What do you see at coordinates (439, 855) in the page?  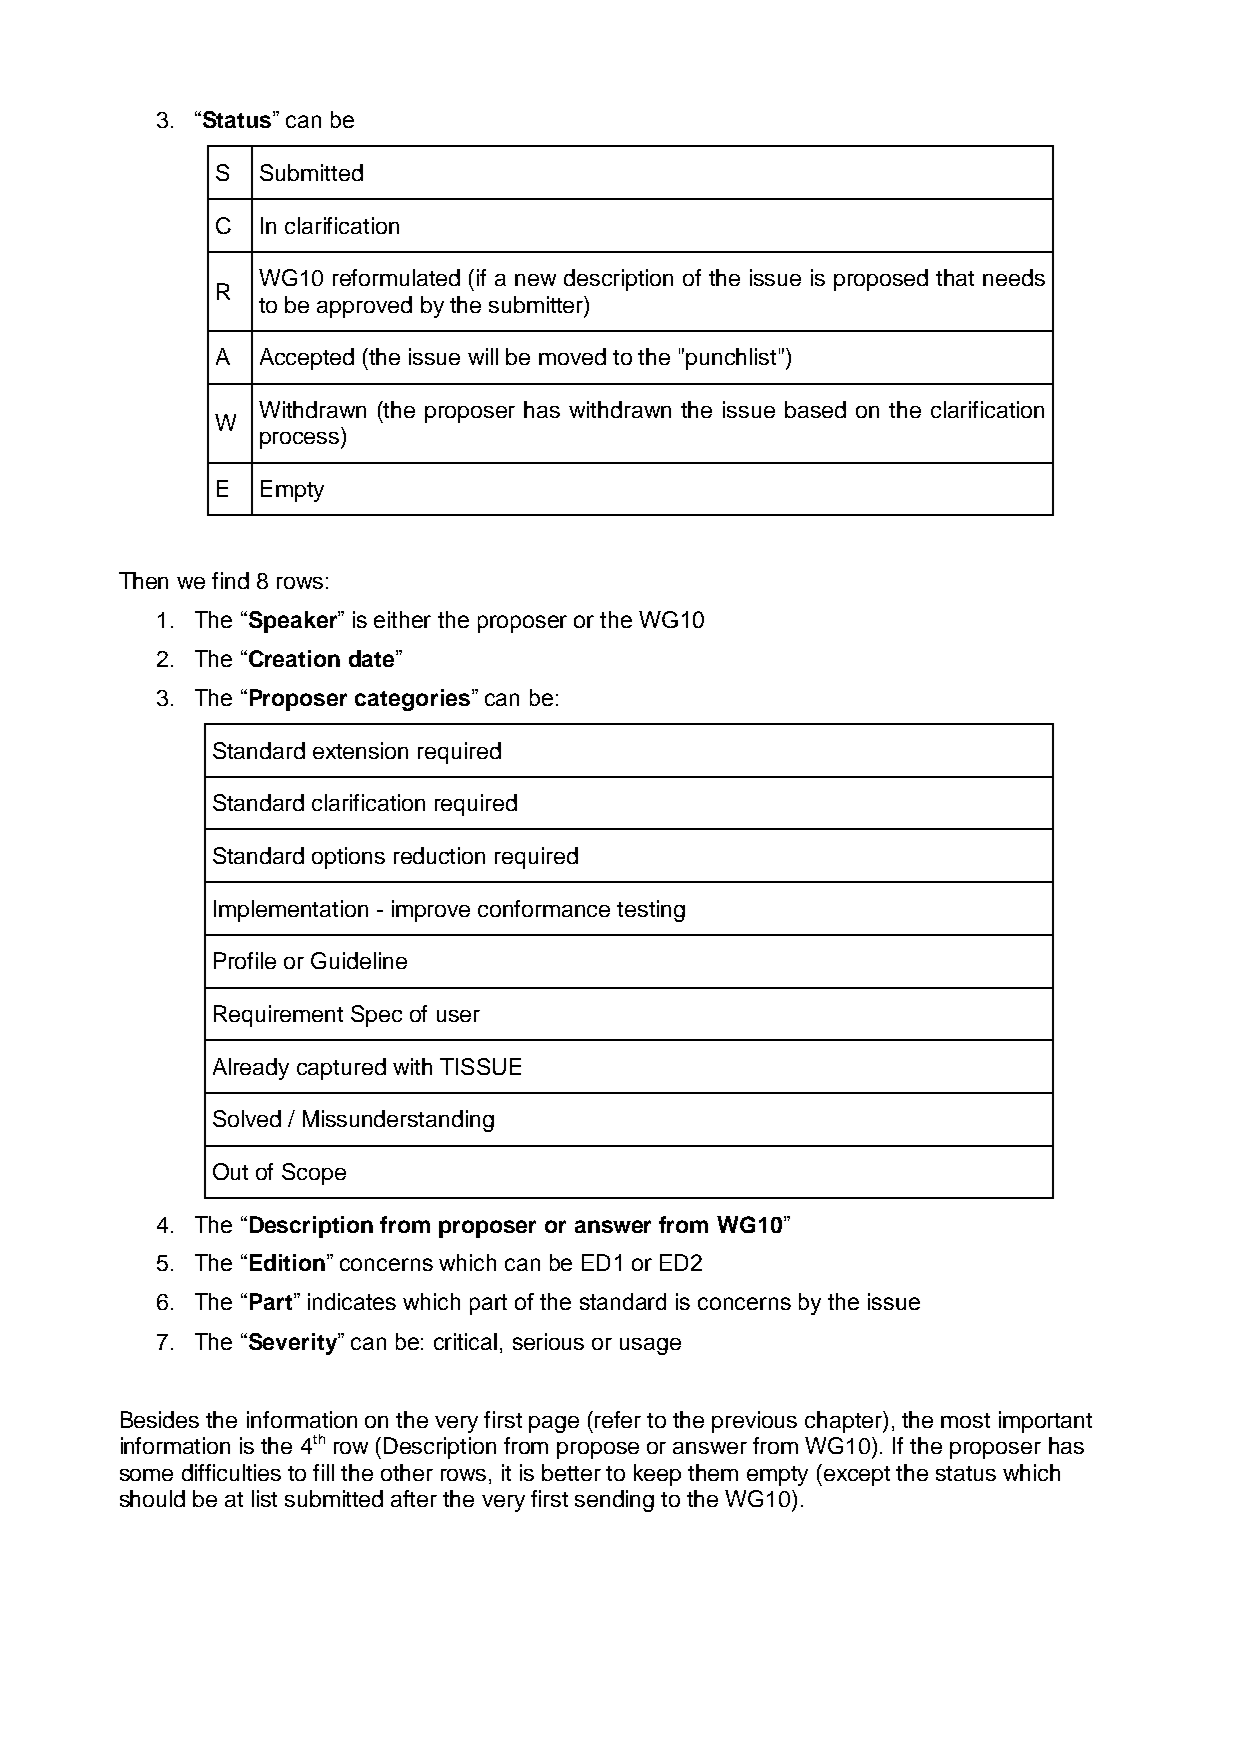 I see `reduction` at bounding box center [439, 855].
